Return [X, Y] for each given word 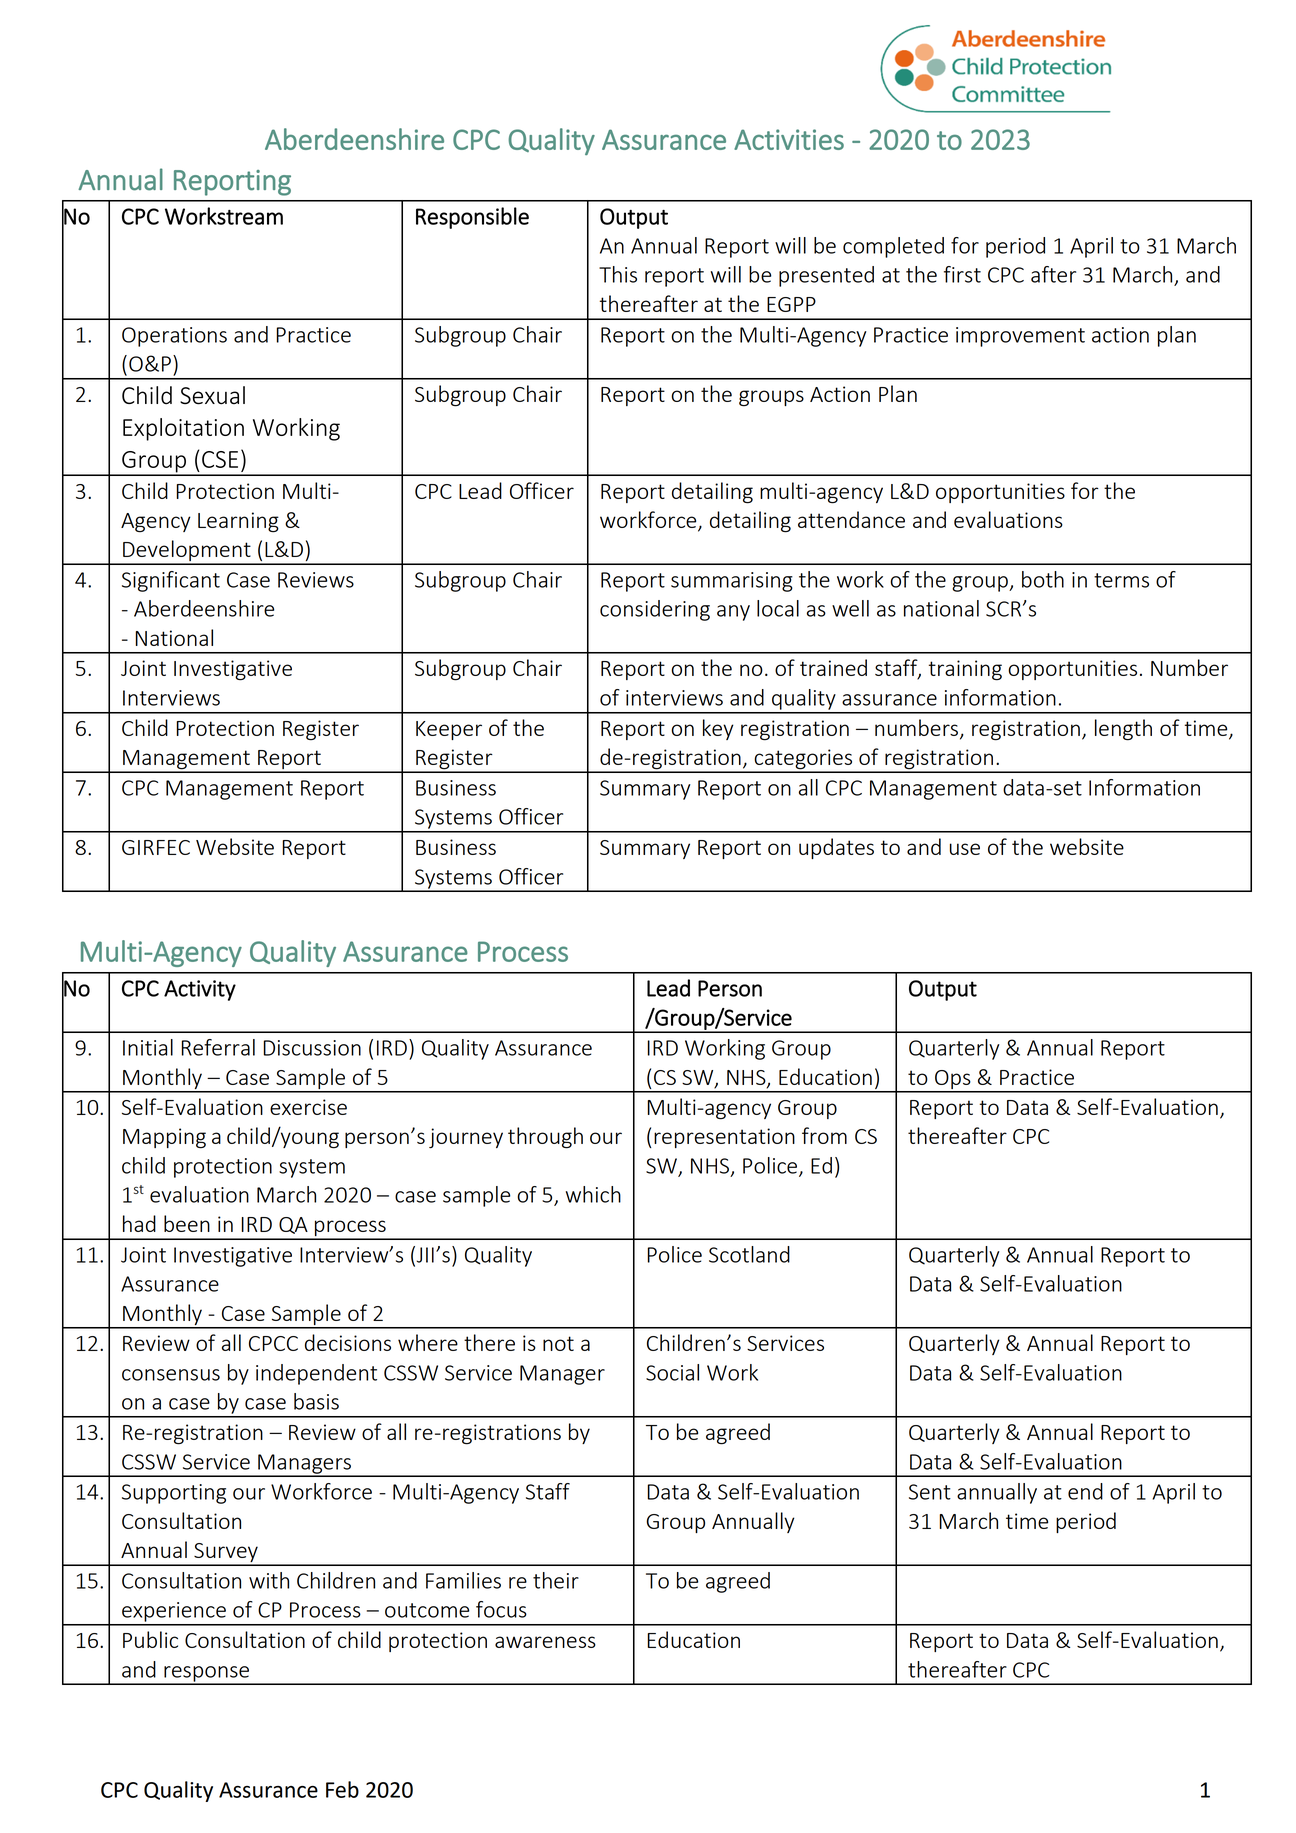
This [618, 274]
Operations [174, 337]
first [962, 274]
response [207, 1675]
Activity [200, 990]
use [965, 849]
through [545, 1138]
